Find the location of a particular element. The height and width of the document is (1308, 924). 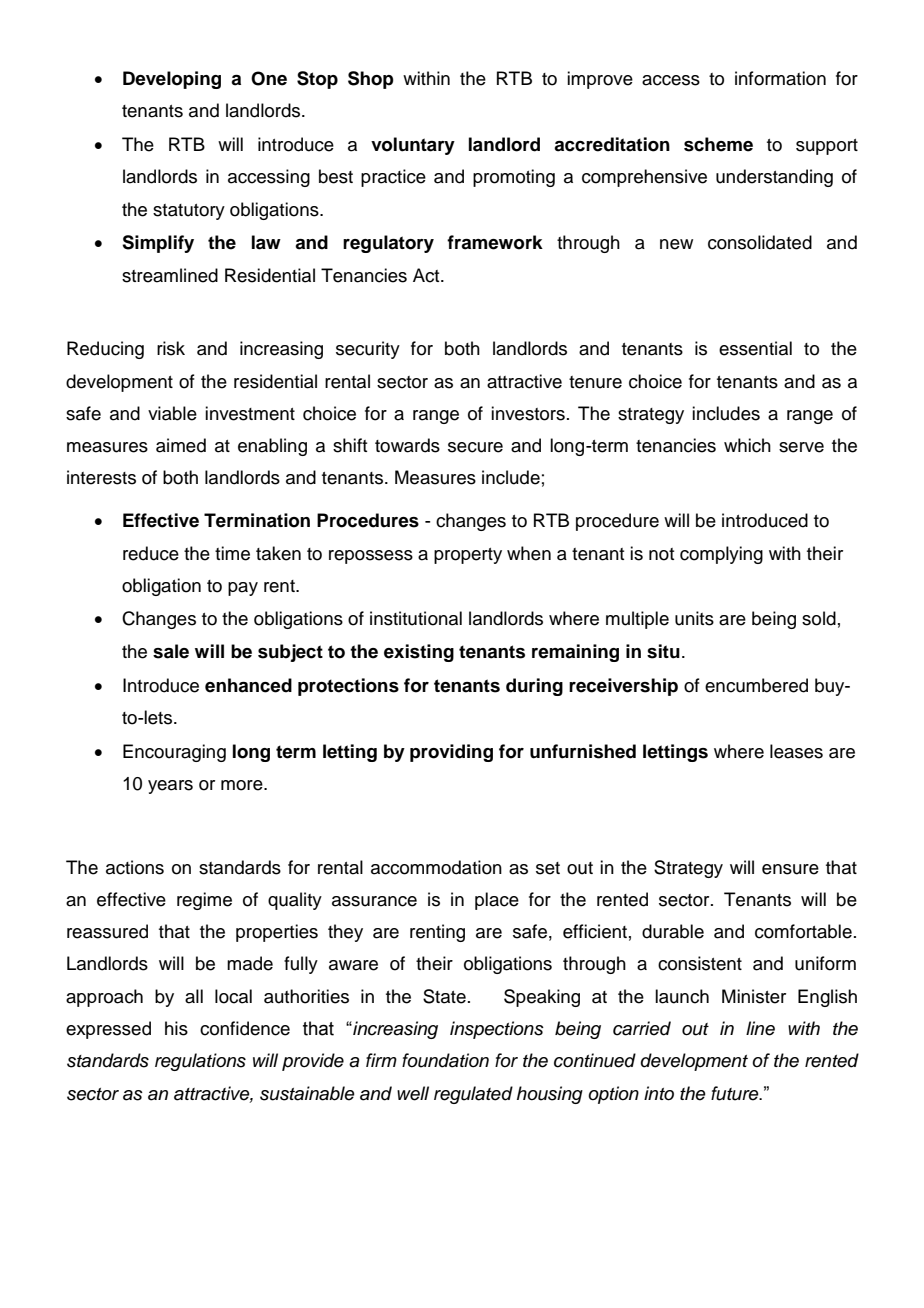

accommodation is located at coordinates (436, 867).
